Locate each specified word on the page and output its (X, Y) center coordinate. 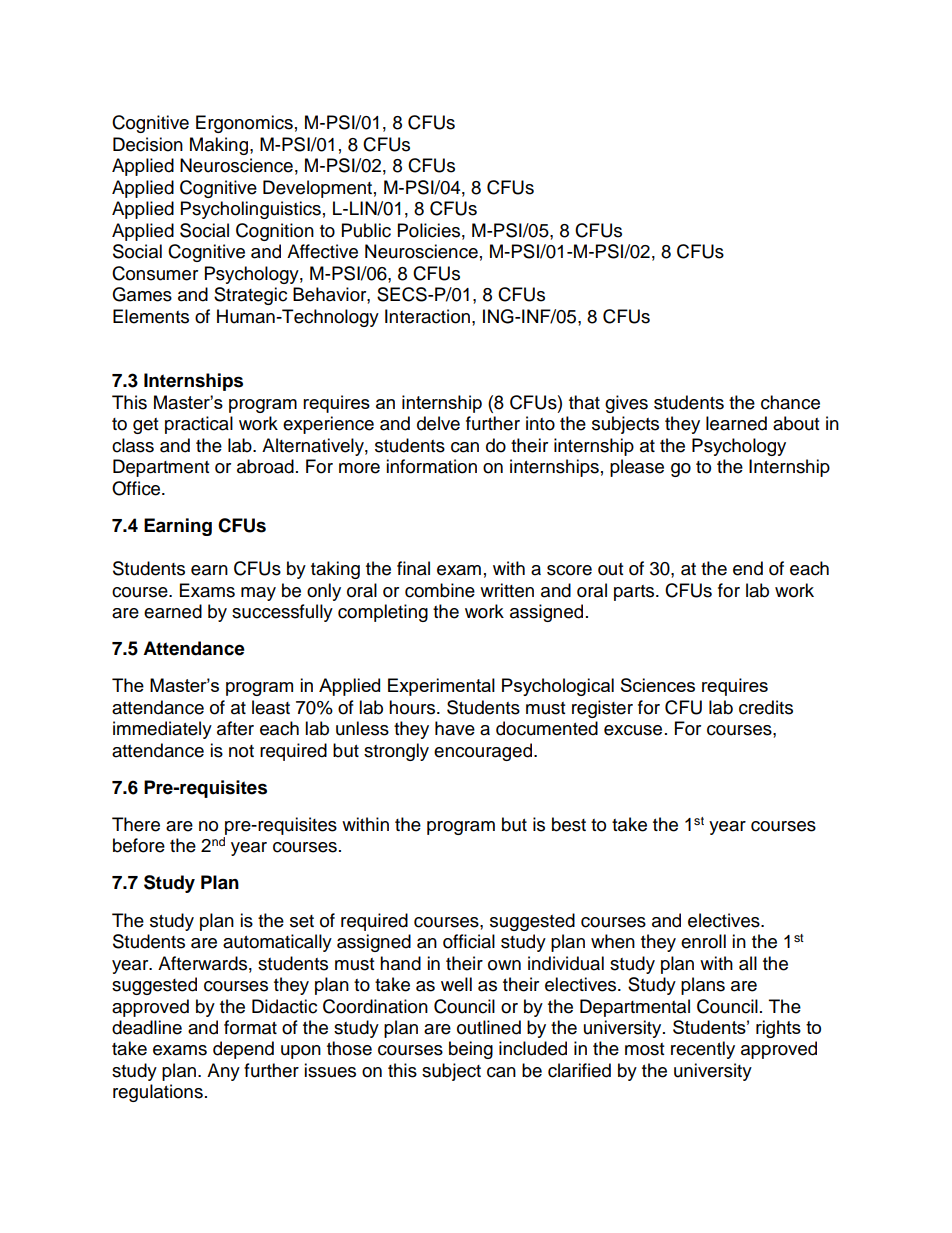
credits (766, 707)
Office (137, 488)
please (637, 468)
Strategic (250, 296)
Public (366, 230)
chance (790, 402)
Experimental (441, 687)
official (469, 941)
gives (626, 404)
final (413, 568)
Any (223, 1072)
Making (219, 146)
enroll (703, 941)
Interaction (427, 316)
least (271, 707)
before (139, 845)
